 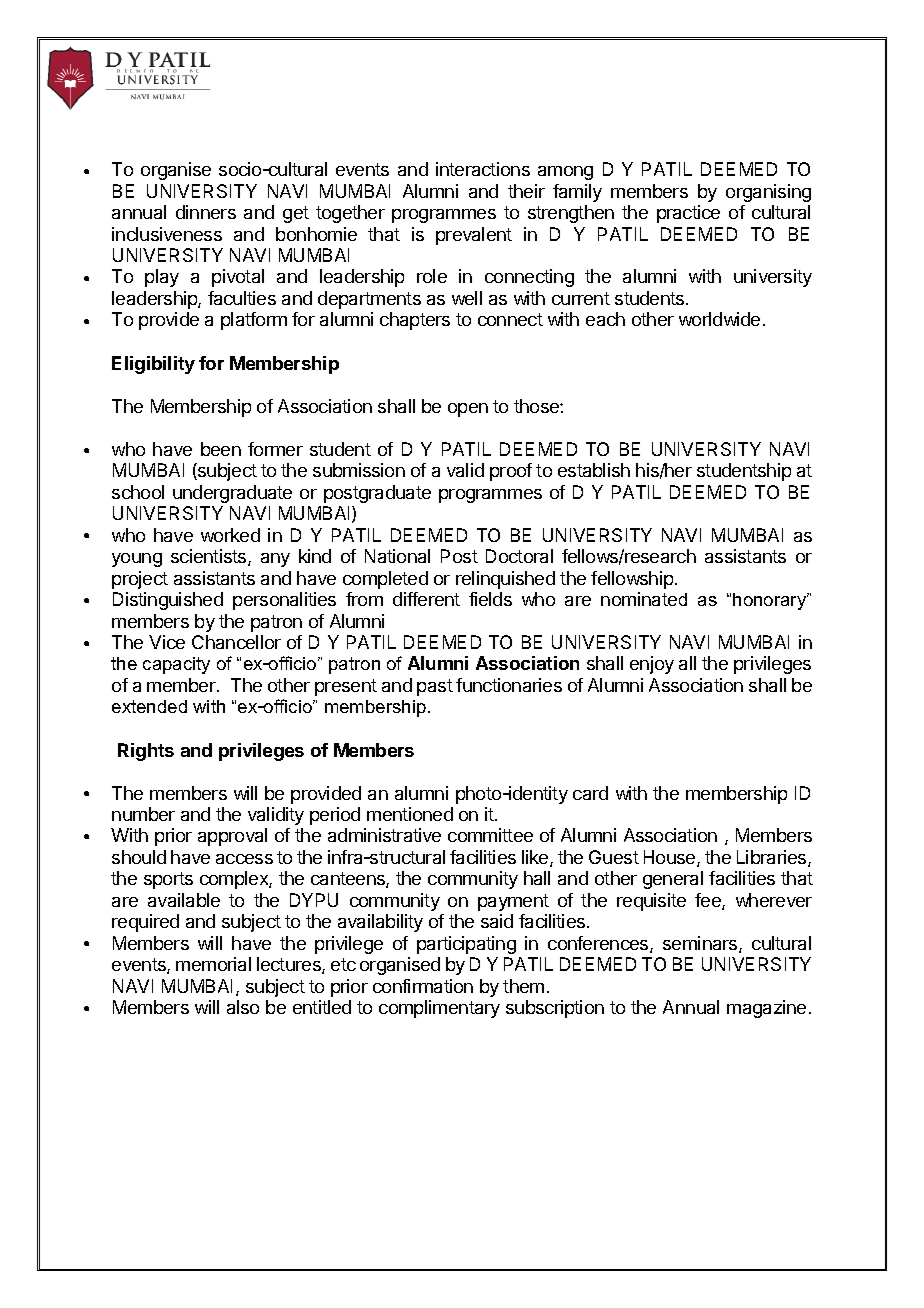 I want to click on confirmation, so click(x=423, y=986).
